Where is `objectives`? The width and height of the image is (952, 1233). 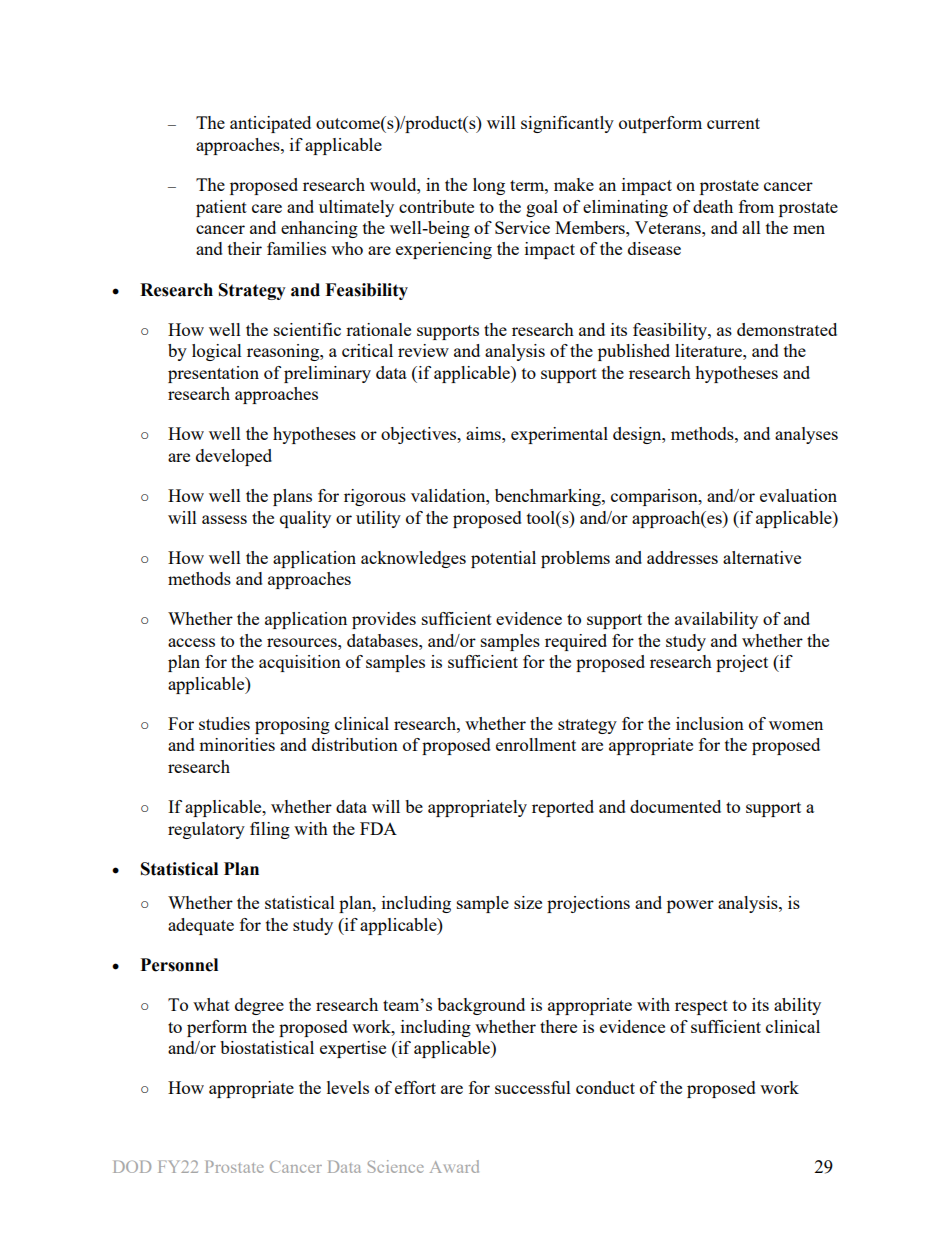 objectives is located at coordinates (420, 435).
